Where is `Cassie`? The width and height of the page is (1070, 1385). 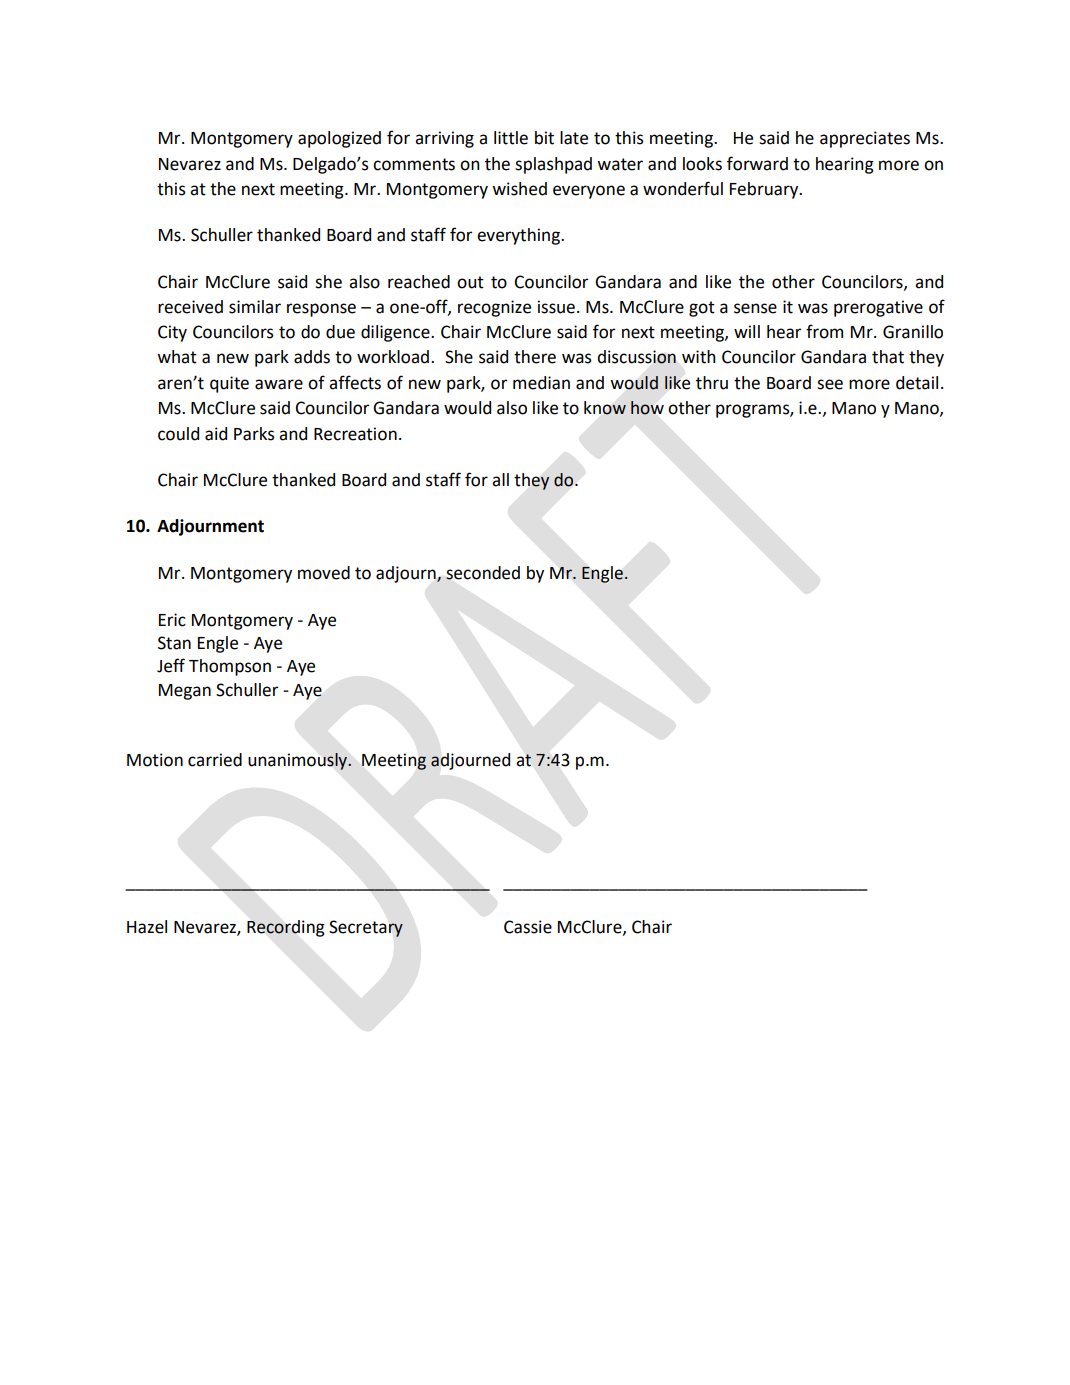
Cassie is located at coordinates (528, 927).
